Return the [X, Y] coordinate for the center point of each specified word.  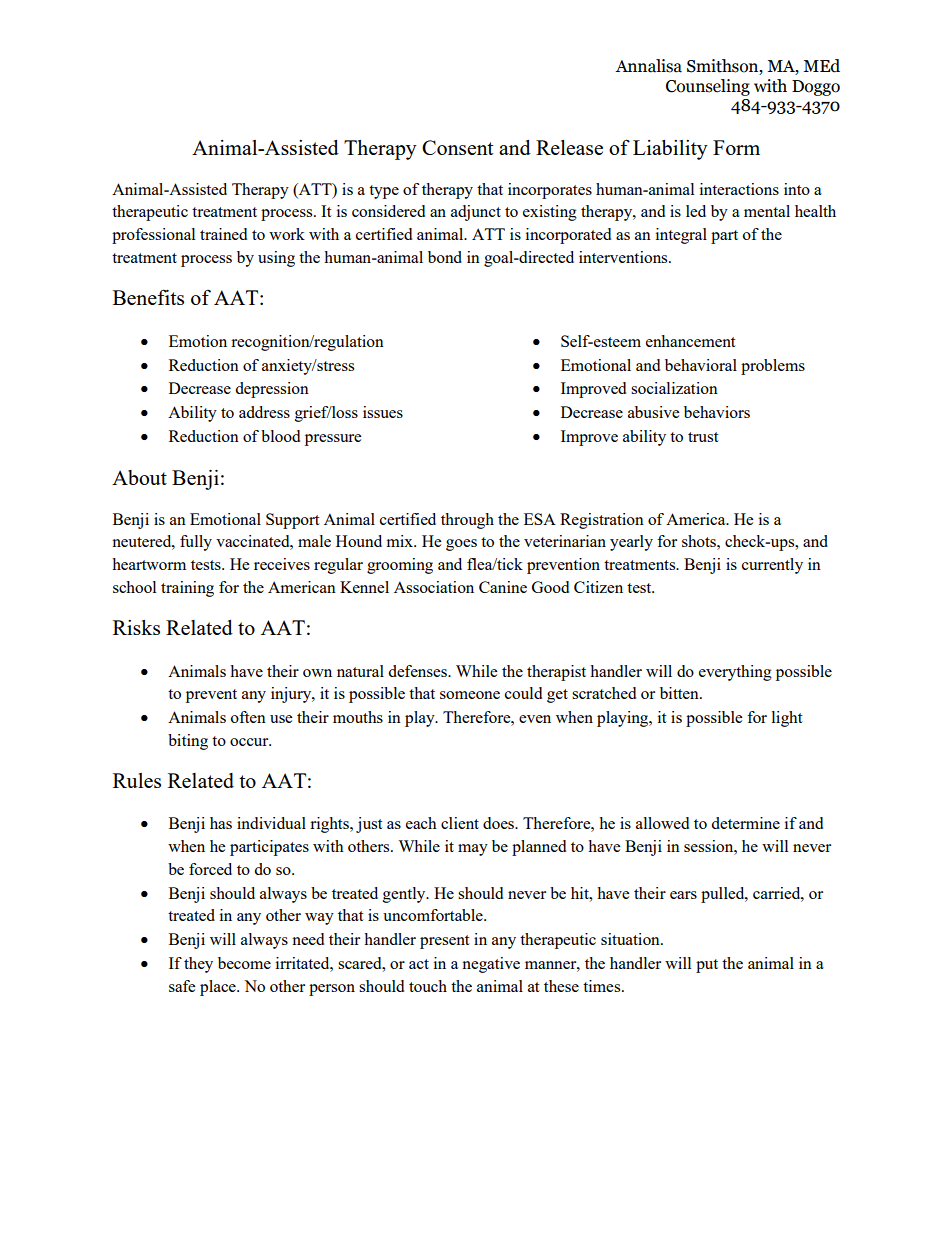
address [264, 412]
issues [383, 412]
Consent [457, 147]
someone [470, 695]
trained [223, 234]
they [198, 965]
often [248, 717]
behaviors [717, 412]
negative [491, 965]
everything [735, 673]
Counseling [708, 87]
